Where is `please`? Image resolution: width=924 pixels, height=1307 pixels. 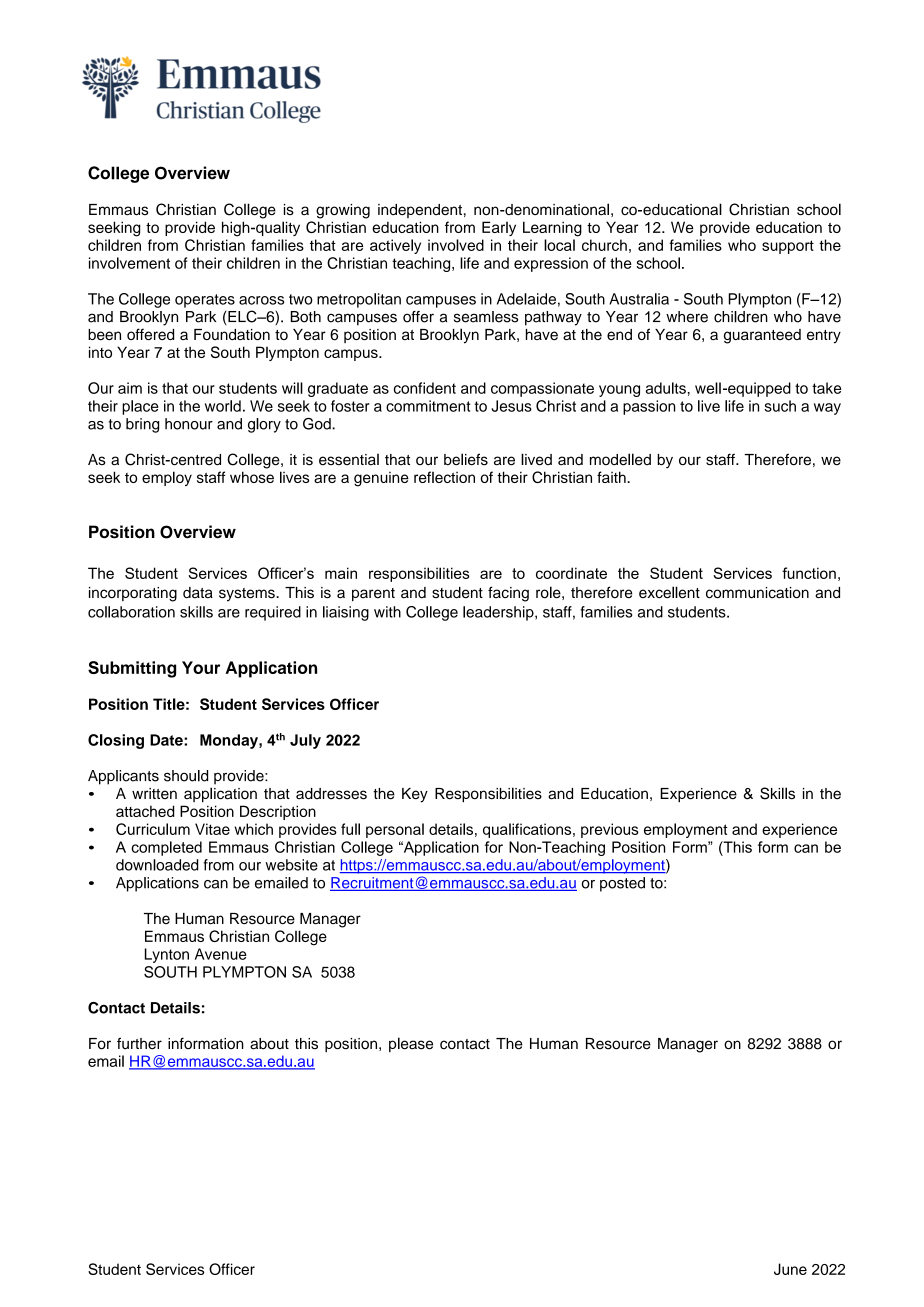
please is located at coordinates (411, 1044).
